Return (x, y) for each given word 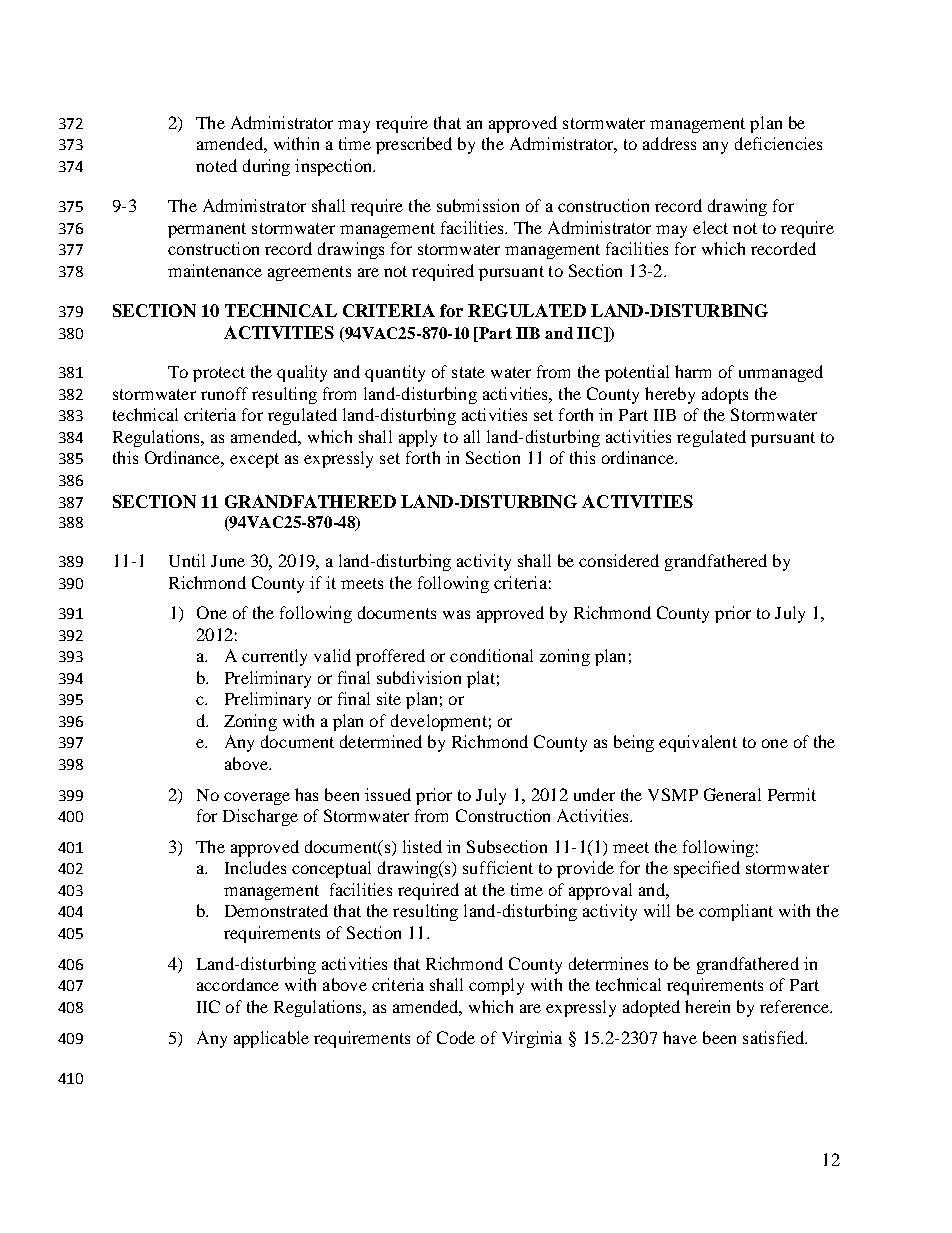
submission (478, 205)
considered (619, 560)
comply (496, 986)
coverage (257, 798)
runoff (224, 393)
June (228, 561)
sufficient (498, 867)
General (732, 794)
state (468, 372)
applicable (271, 1039)
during (266, 167)
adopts (725, 395)
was (456, 614)
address (669, 143)
